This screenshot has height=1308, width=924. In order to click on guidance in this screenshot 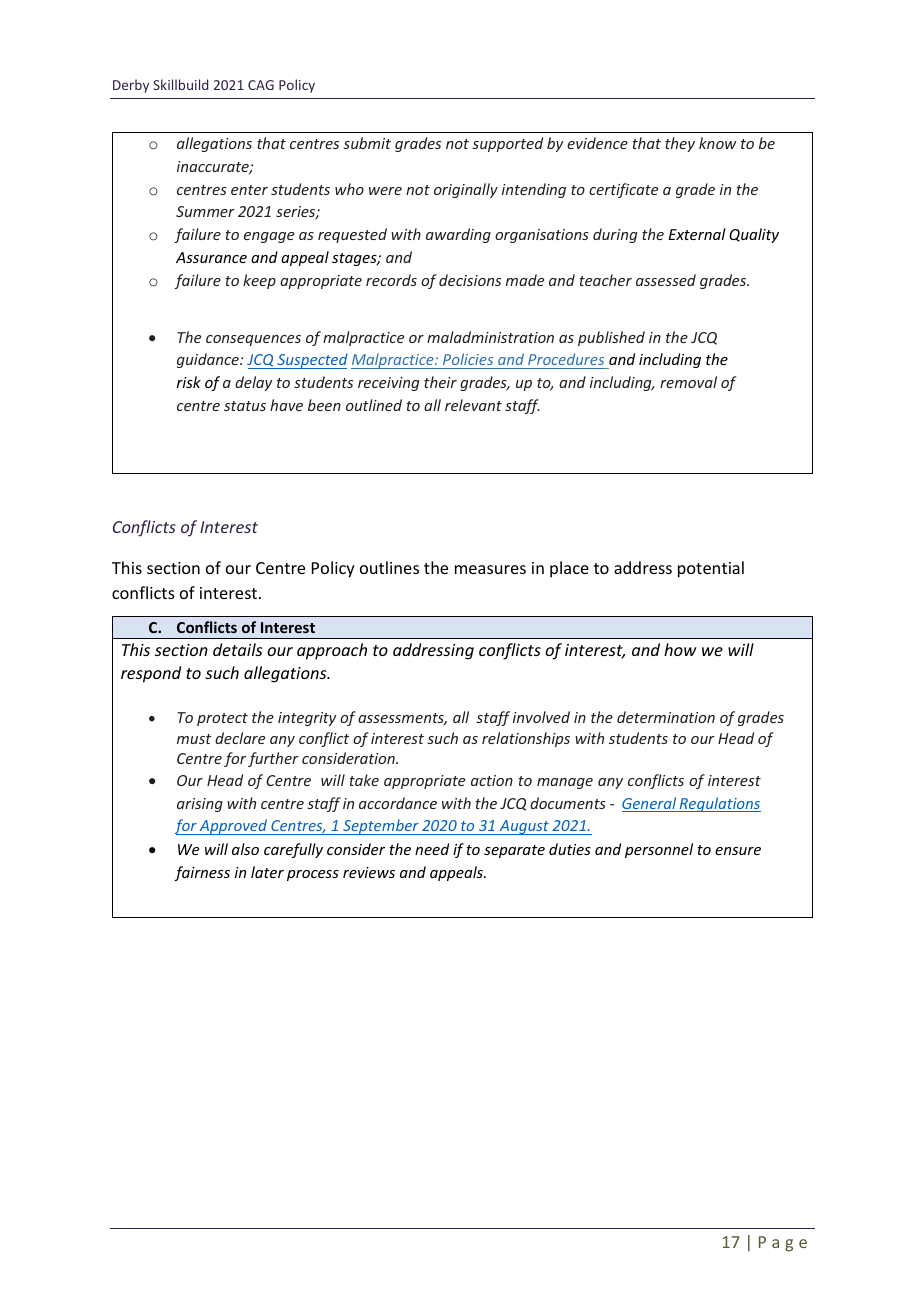, I will do `click(209, 360)`.
